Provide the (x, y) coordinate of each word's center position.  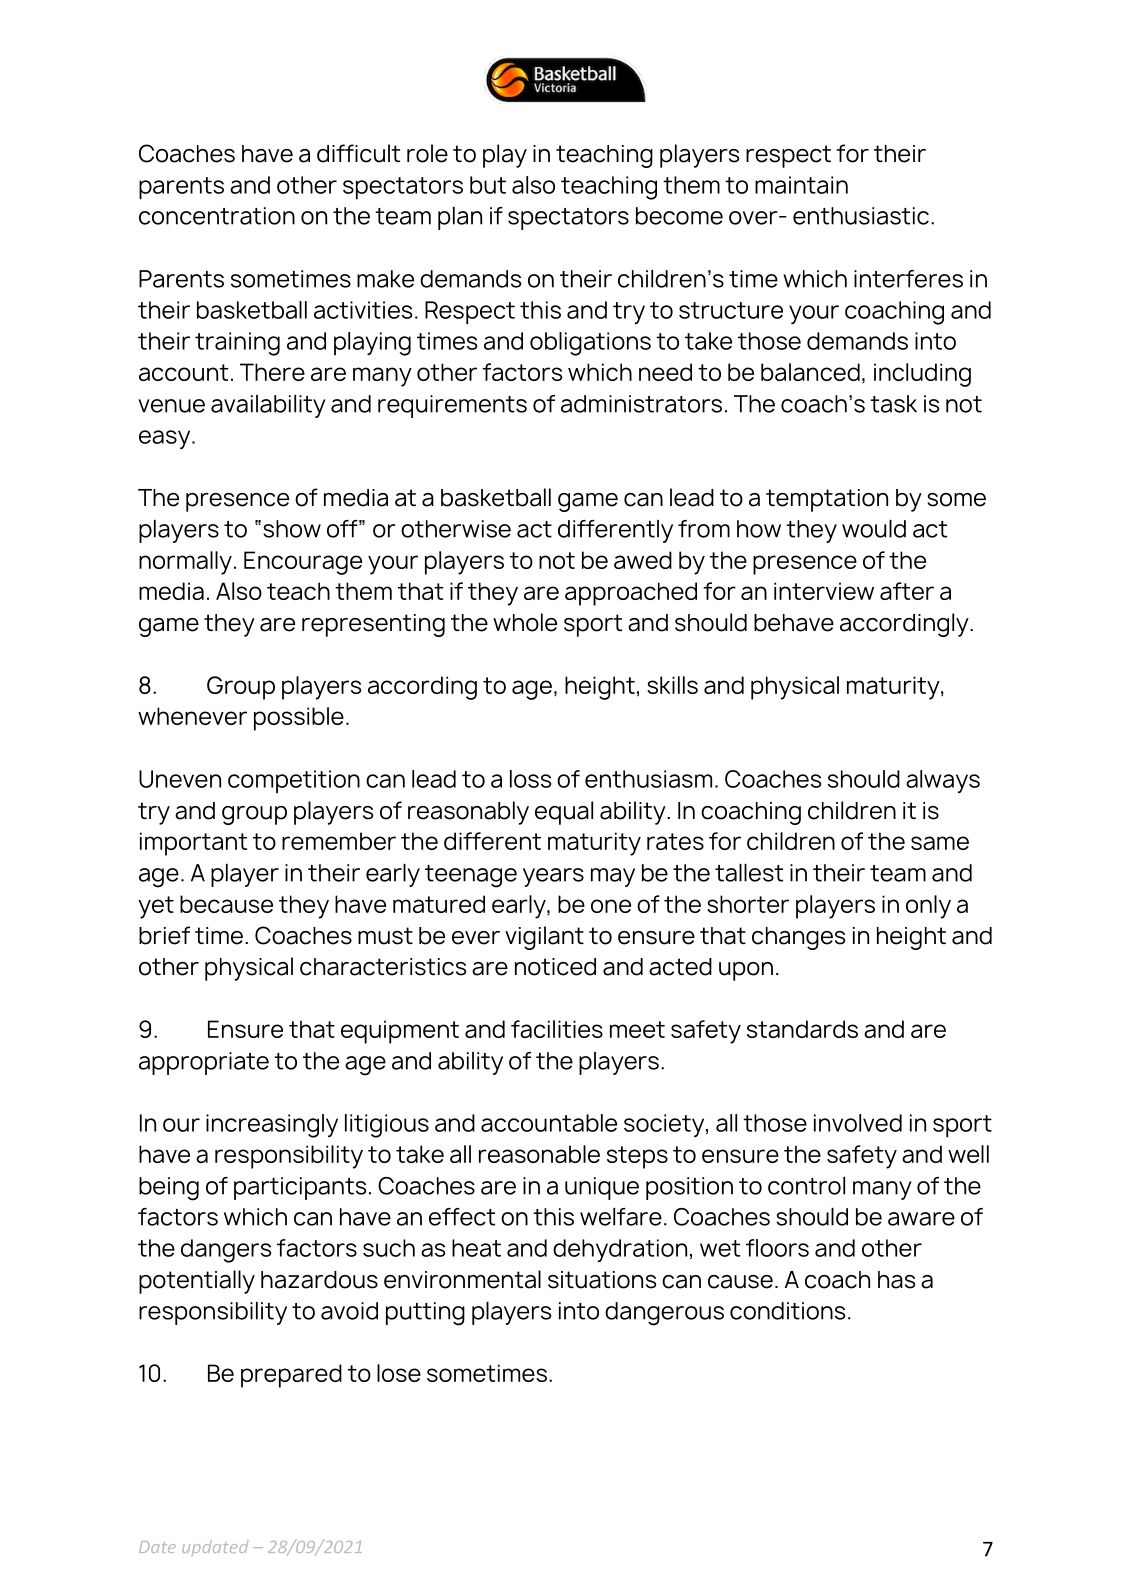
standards (802, 1029)
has (896, 1280)
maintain (801, 185)
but (488, 185)
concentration (217, 216)
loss (530, 779)
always (943, 781)
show (292, 529)
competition (294, 781)
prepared (291, 1376)
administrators (641, 404)
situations (602, 1280)
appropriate (204, 1063)
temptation (827, 500)
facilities (557, 1029)
